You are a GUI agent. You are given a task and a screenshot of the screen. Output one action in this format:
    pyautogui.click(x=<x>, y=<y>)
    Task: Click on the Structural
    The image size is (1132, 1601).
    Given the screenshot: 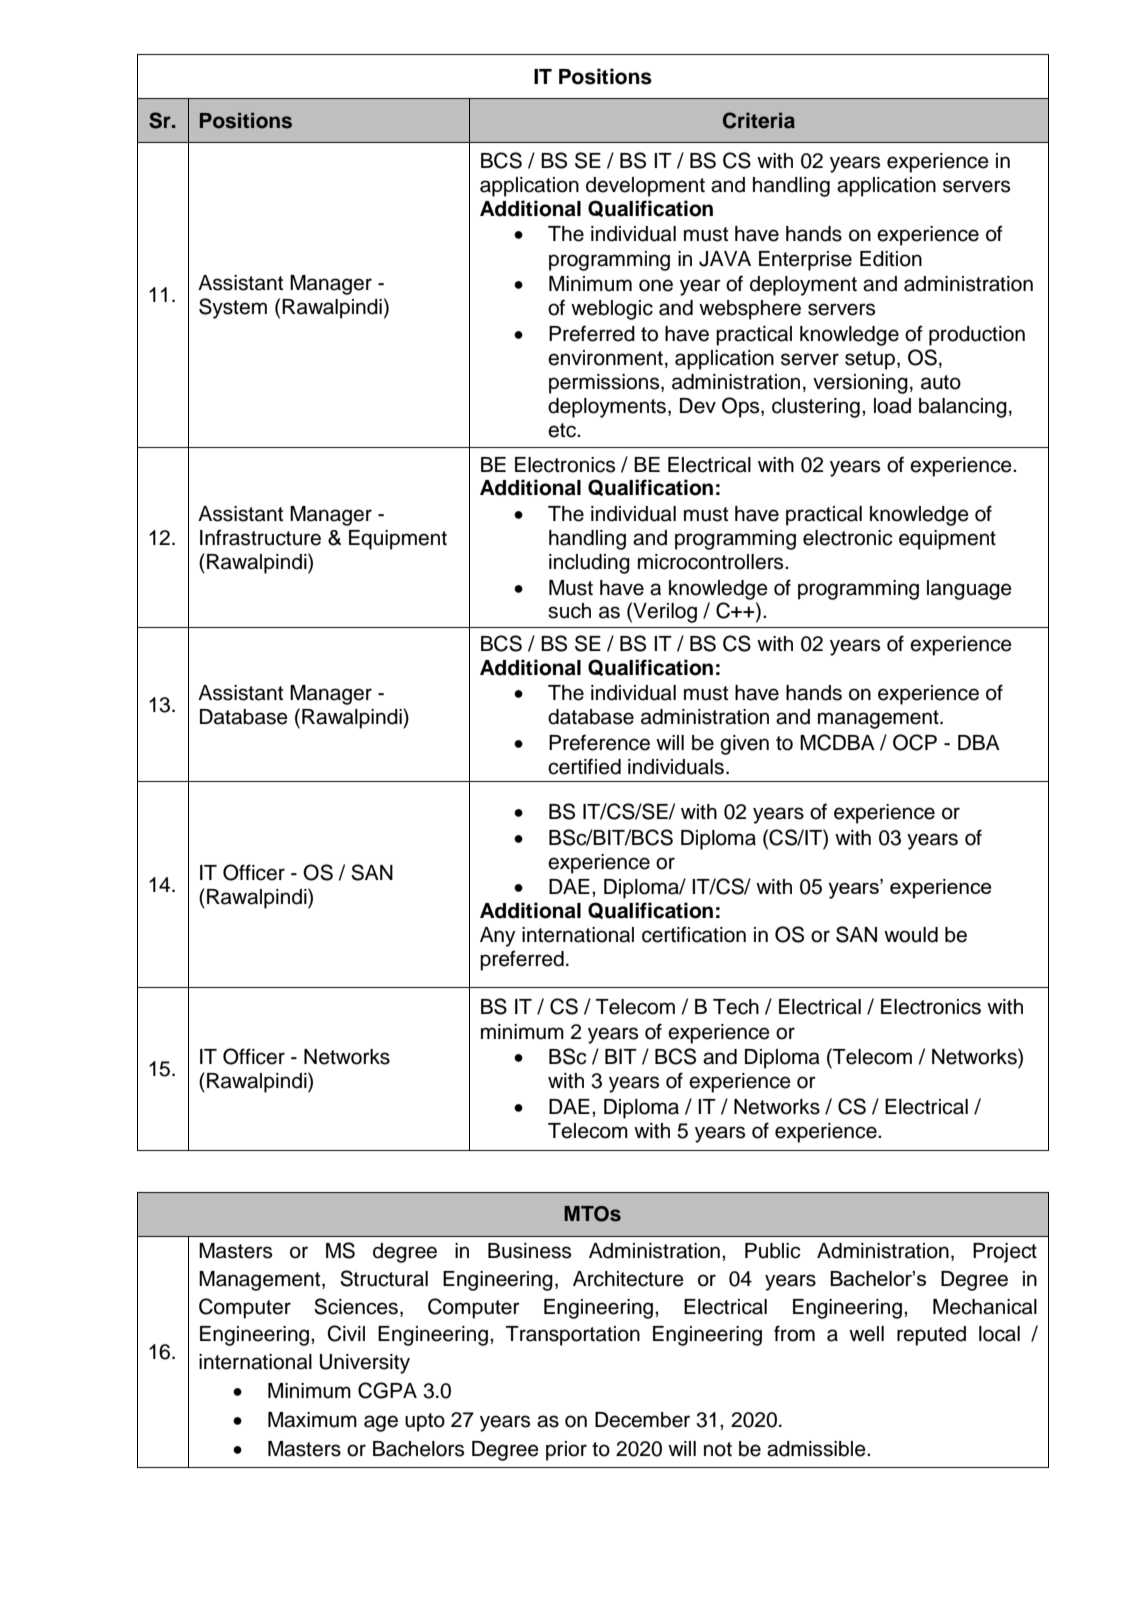 What is the action you would take?
    pyautogui.click(x=384, y=1278)
